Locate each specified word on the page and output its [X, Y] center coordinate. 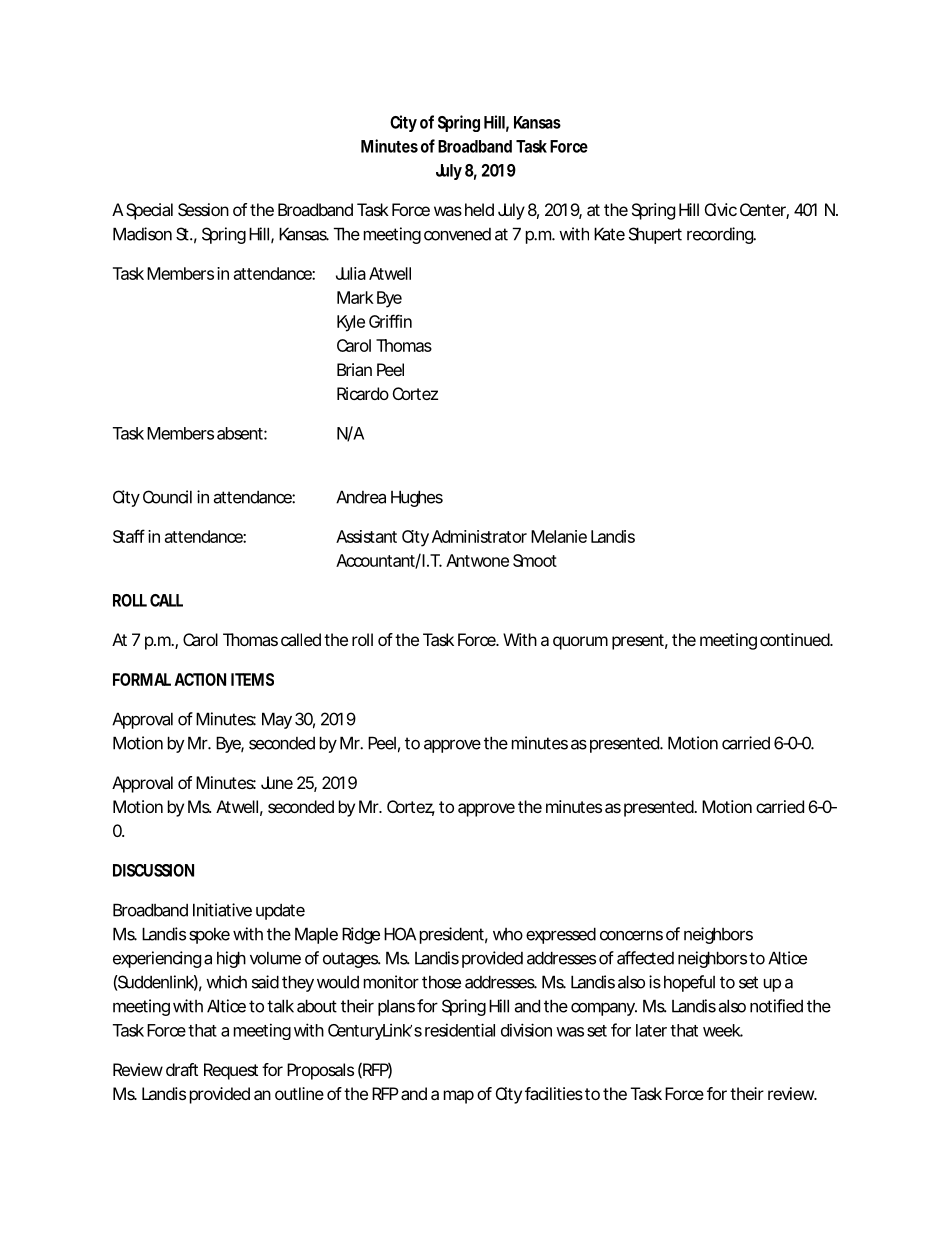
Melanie [559, 536]
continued [795, 639]
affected [645, 958]
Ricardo [363, 393]
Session [203, 209]
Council [167, 497]
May [277, 720]
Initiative [222, 910]
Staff [129, 536]
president [454, 935]
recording [721, 235]
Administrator [479, 536]
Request [231, 1071]
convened [457, 234]
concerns [631, 936]
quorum [580, 643]
